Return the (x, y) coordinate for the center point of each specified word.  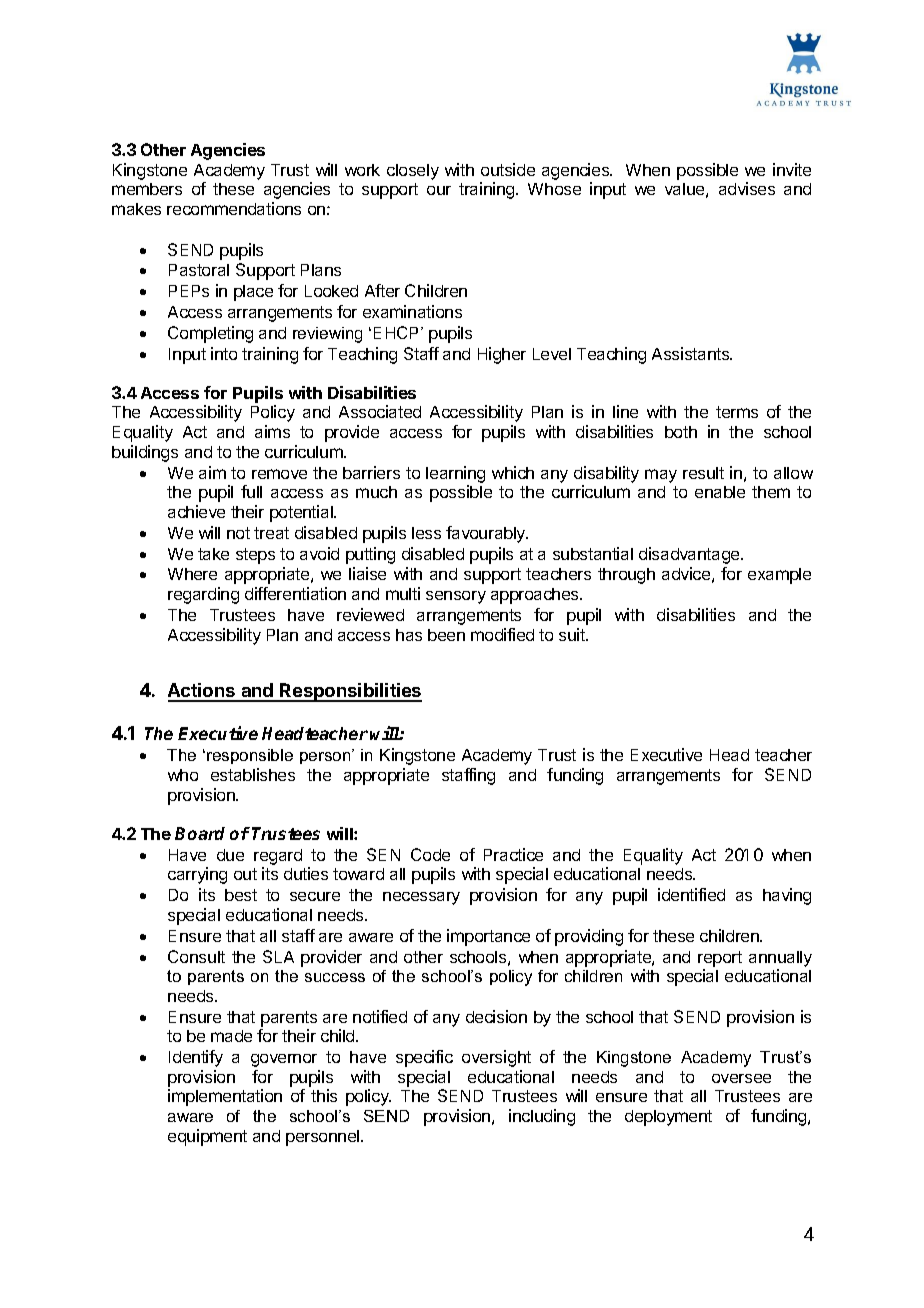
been (446, 635)
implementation (225, 1097)
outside (508, 169)
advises (747, 188)
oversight (496, 1058)
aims (272, 431)
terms (737, 412)
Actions (203, 692)
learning (455, 474)
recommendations (234, 208)
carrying (197, 875)
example (779, 576)
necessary (421, 898)
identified (691, 894)
